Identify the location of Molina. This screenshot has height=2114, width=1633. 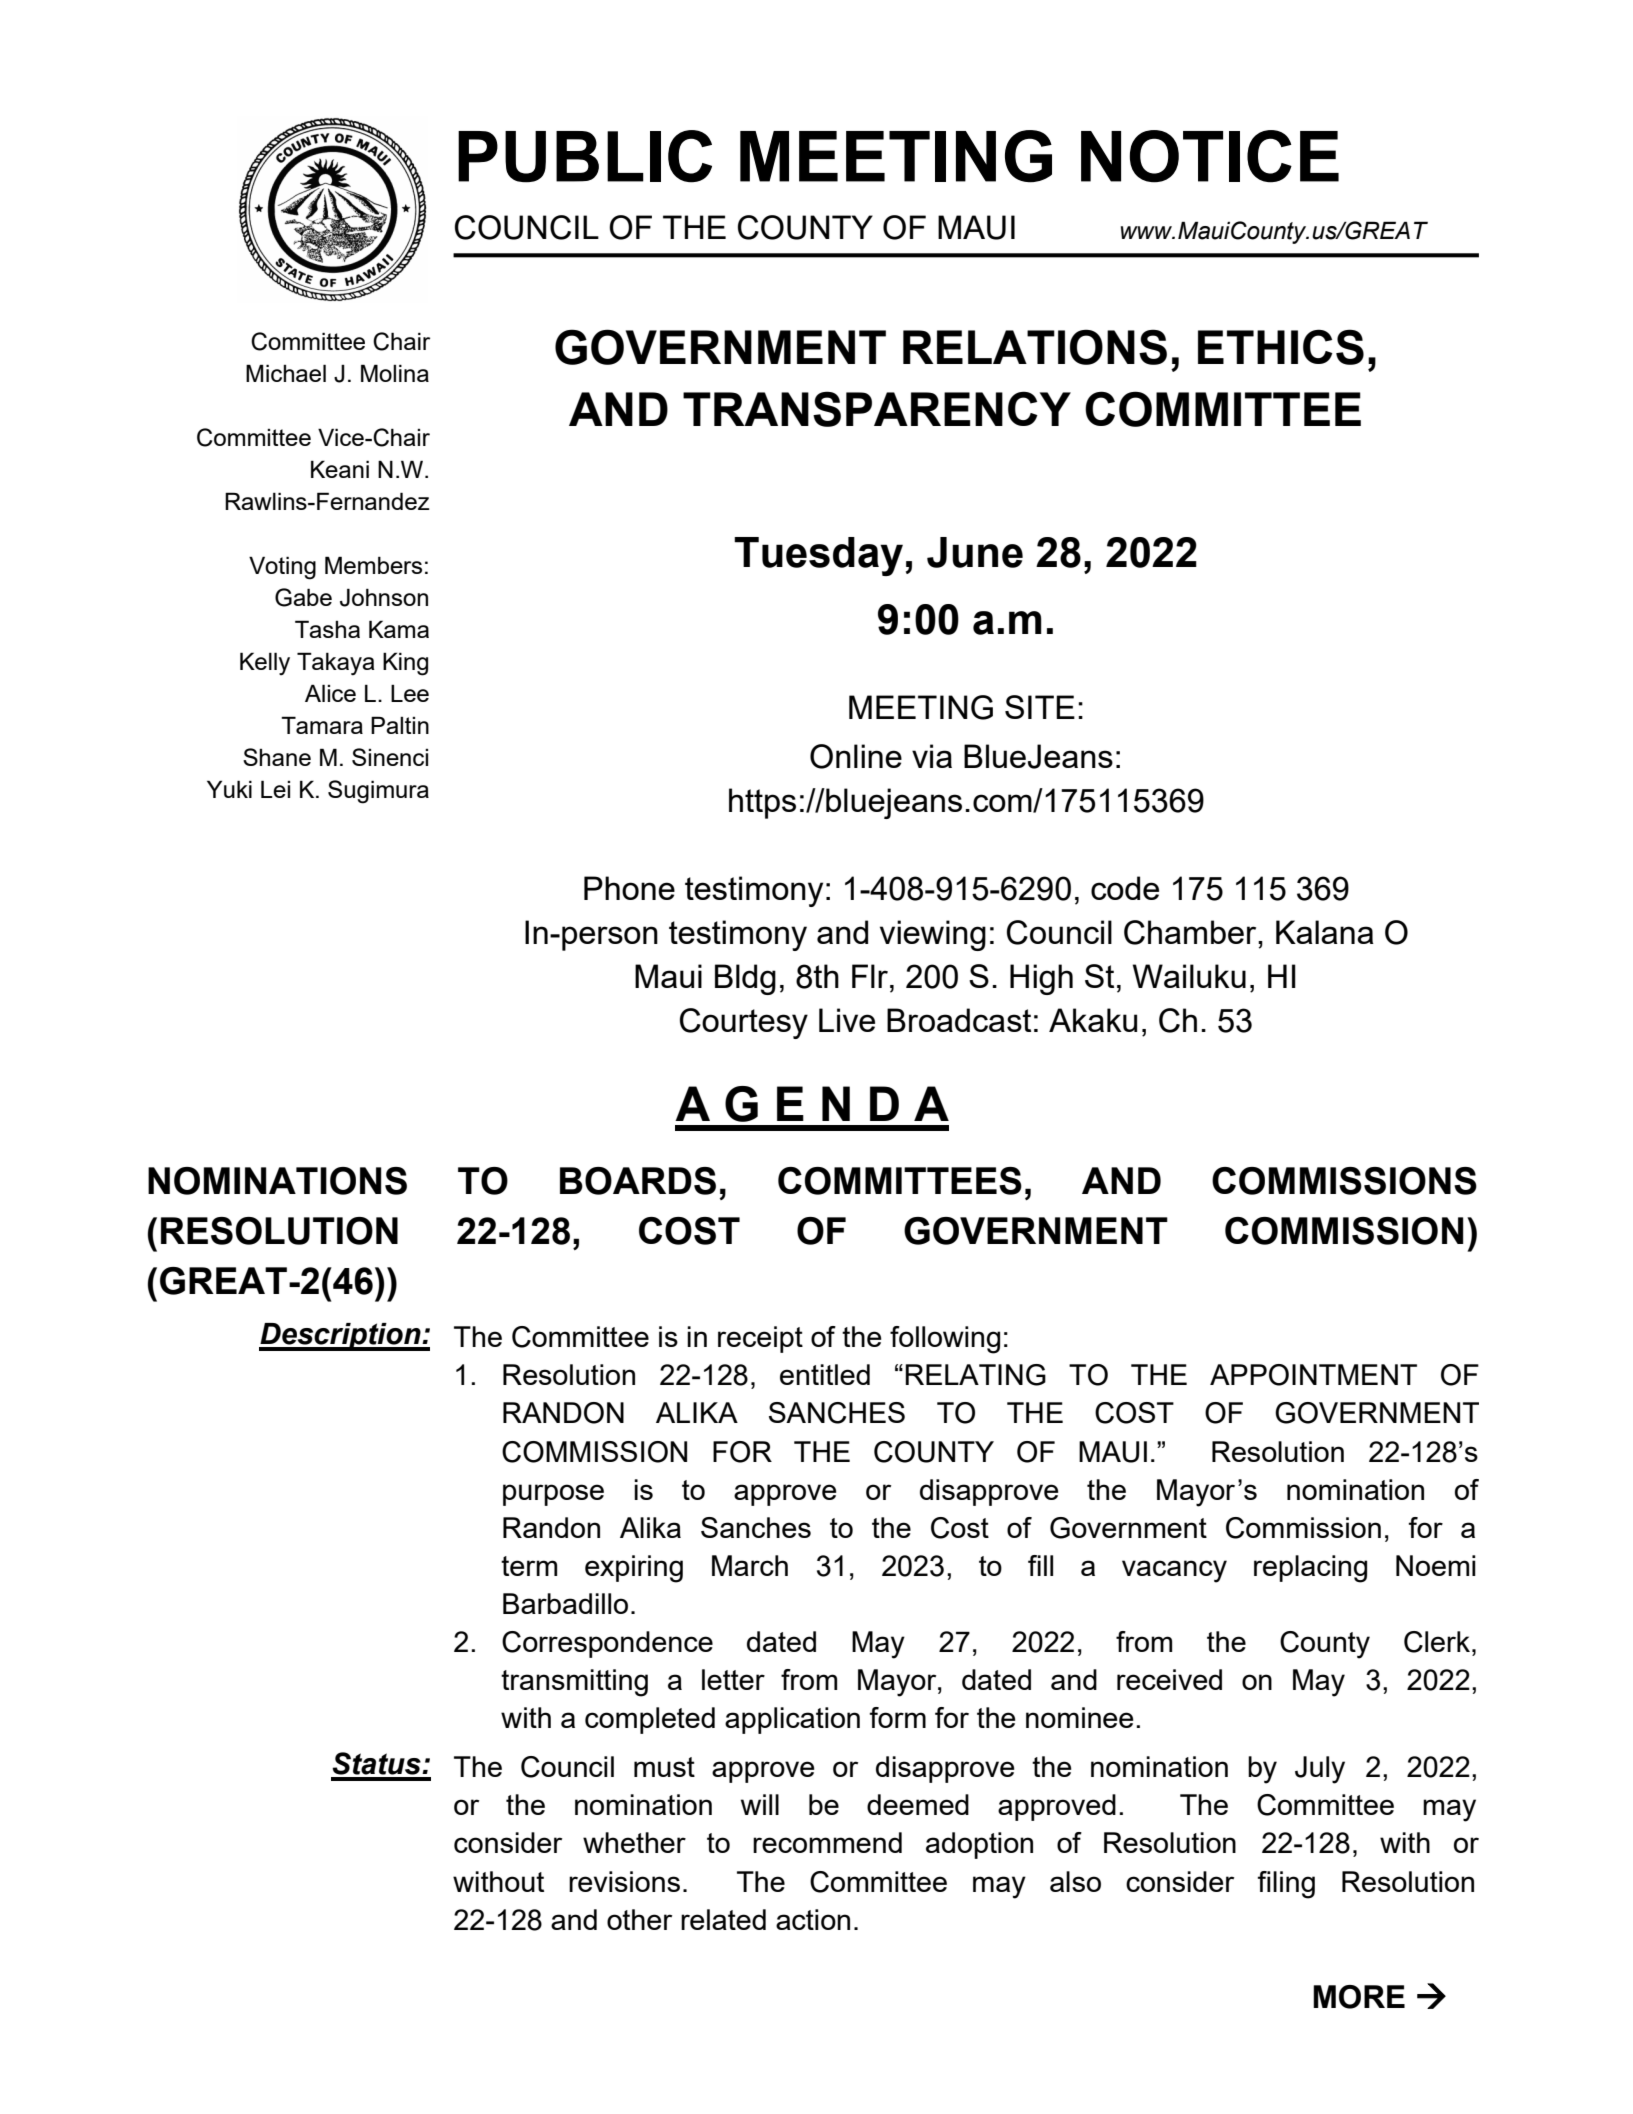
(395, 373).
